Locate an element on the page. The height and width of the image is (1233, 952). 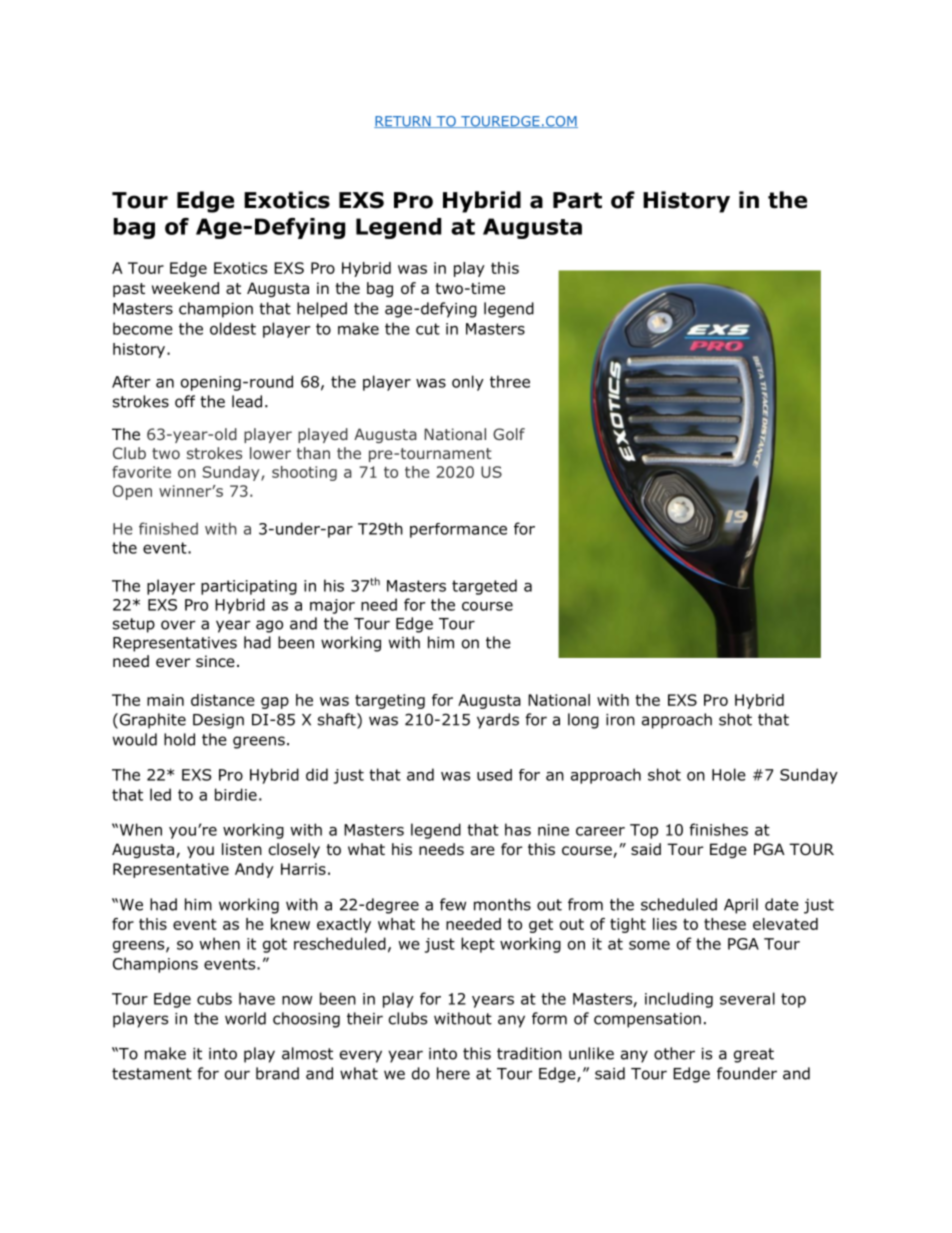
RETURN is located at coordinates (403, 122).
